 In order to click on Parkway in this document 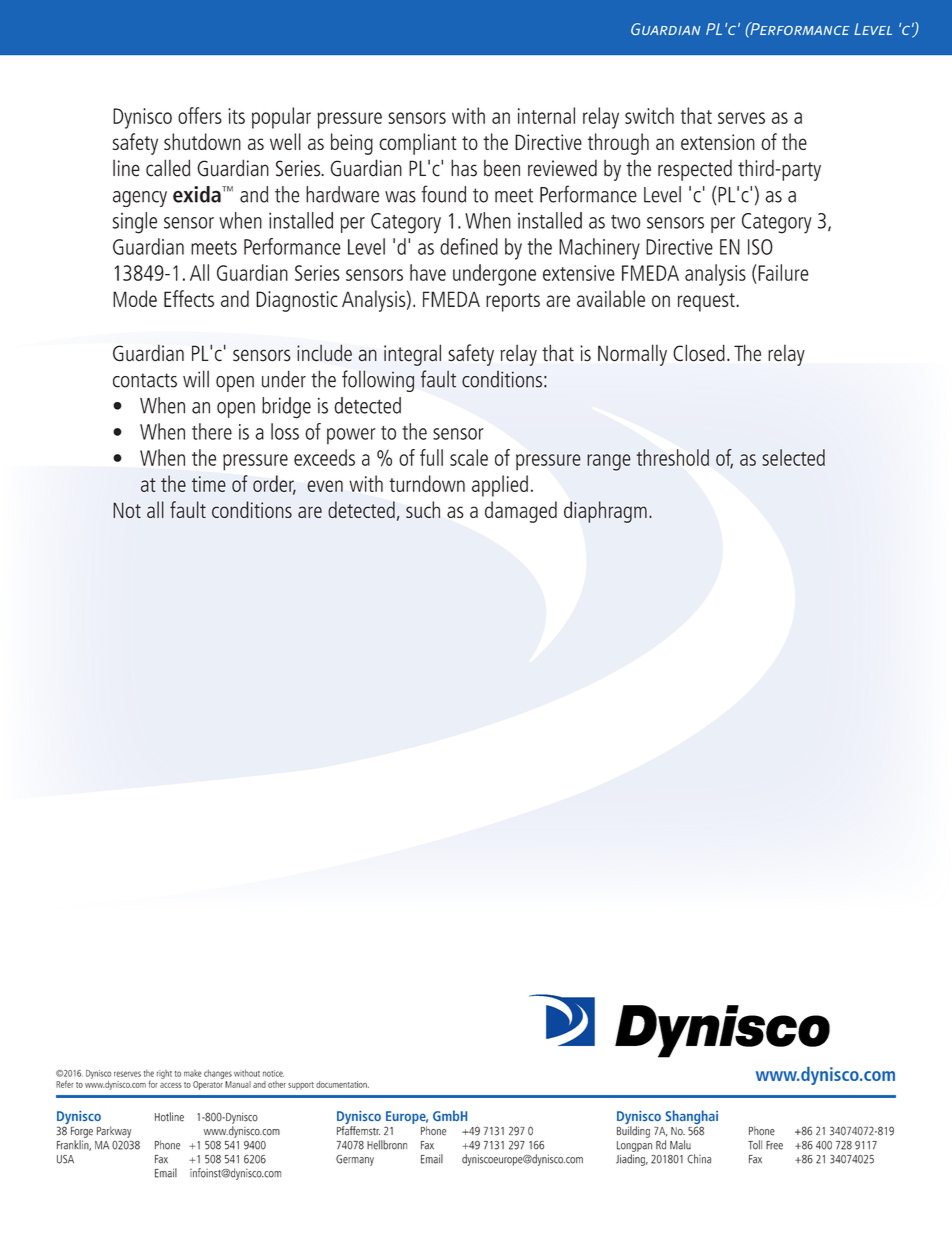, I will do `click(114, 1132)`.
